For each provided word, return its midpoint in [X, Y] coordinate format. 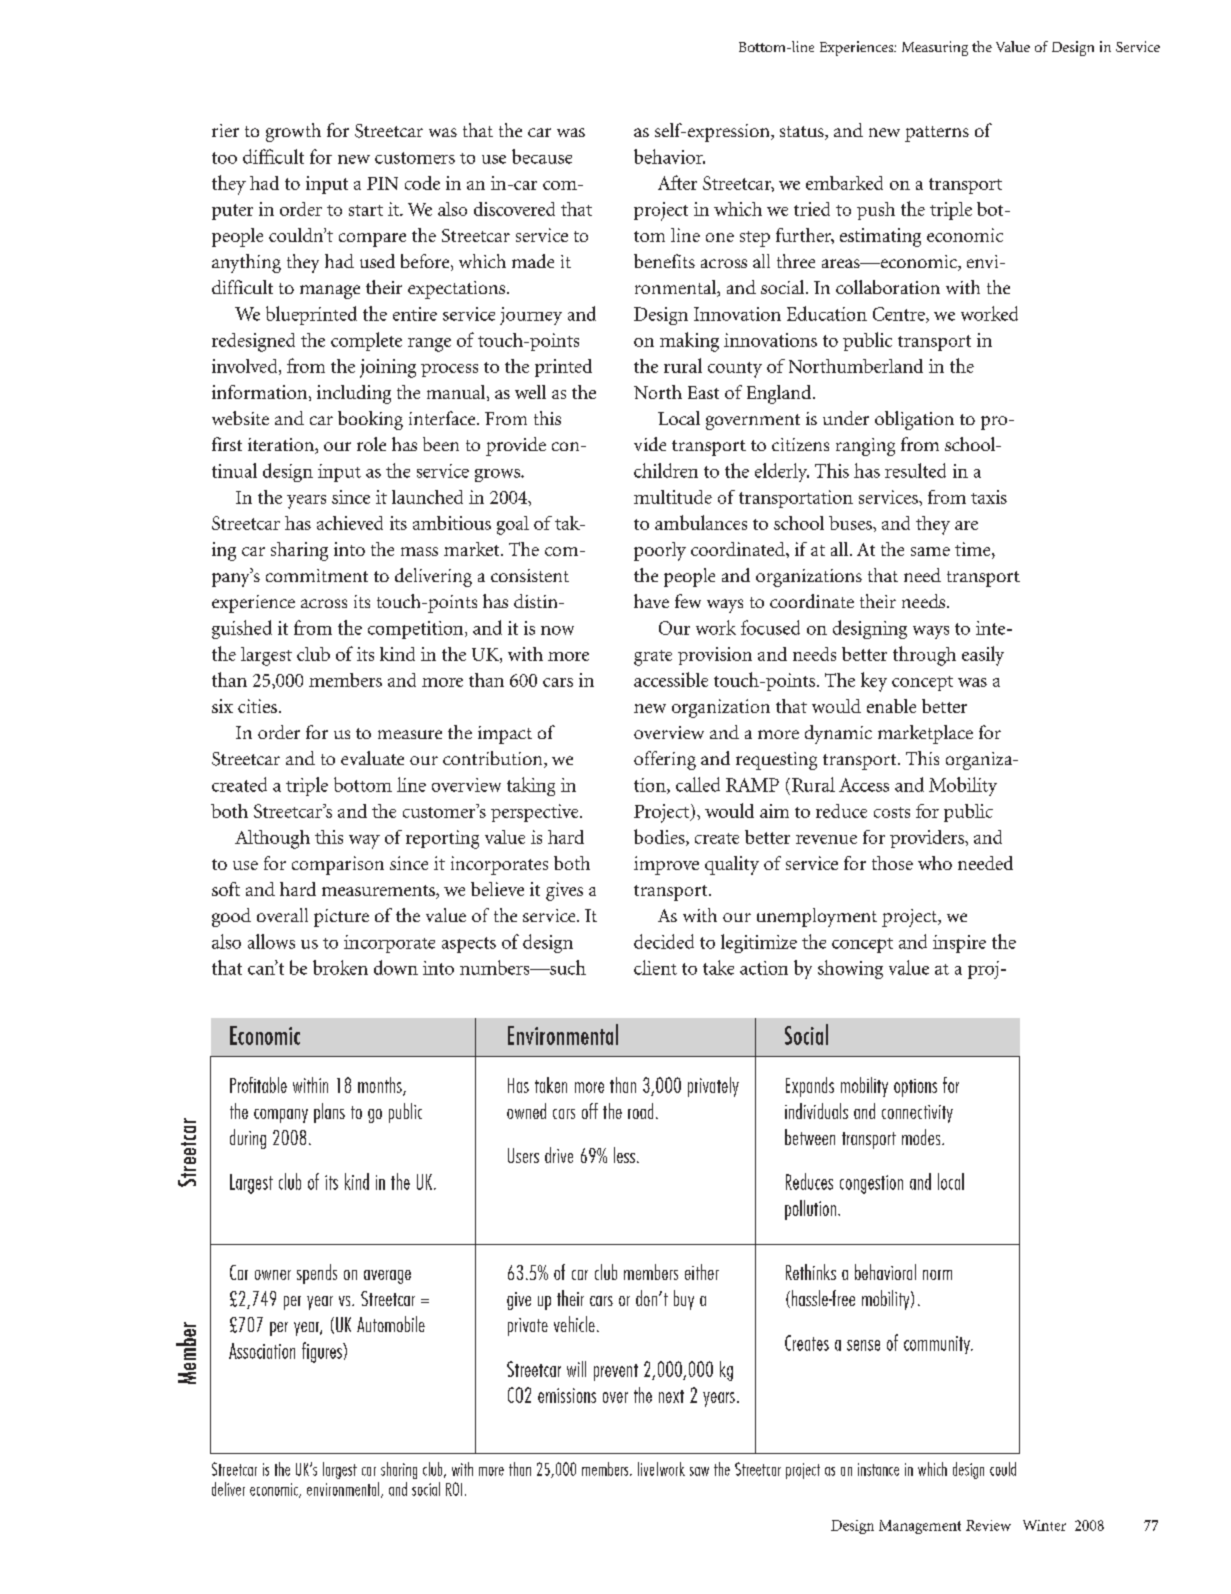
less [624, 1155]
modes [922, 1137]
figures [323, 1352]
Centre [900, 315]
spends [317, 1274]
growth [293, 132]
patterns [937, 134]
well [530, 392]
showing [850, 969]
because [542, 156]
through [924, 656]
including [354, 394]
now [557, 630]
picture [341, 918]
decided [664, 941]
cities [257, 706]
